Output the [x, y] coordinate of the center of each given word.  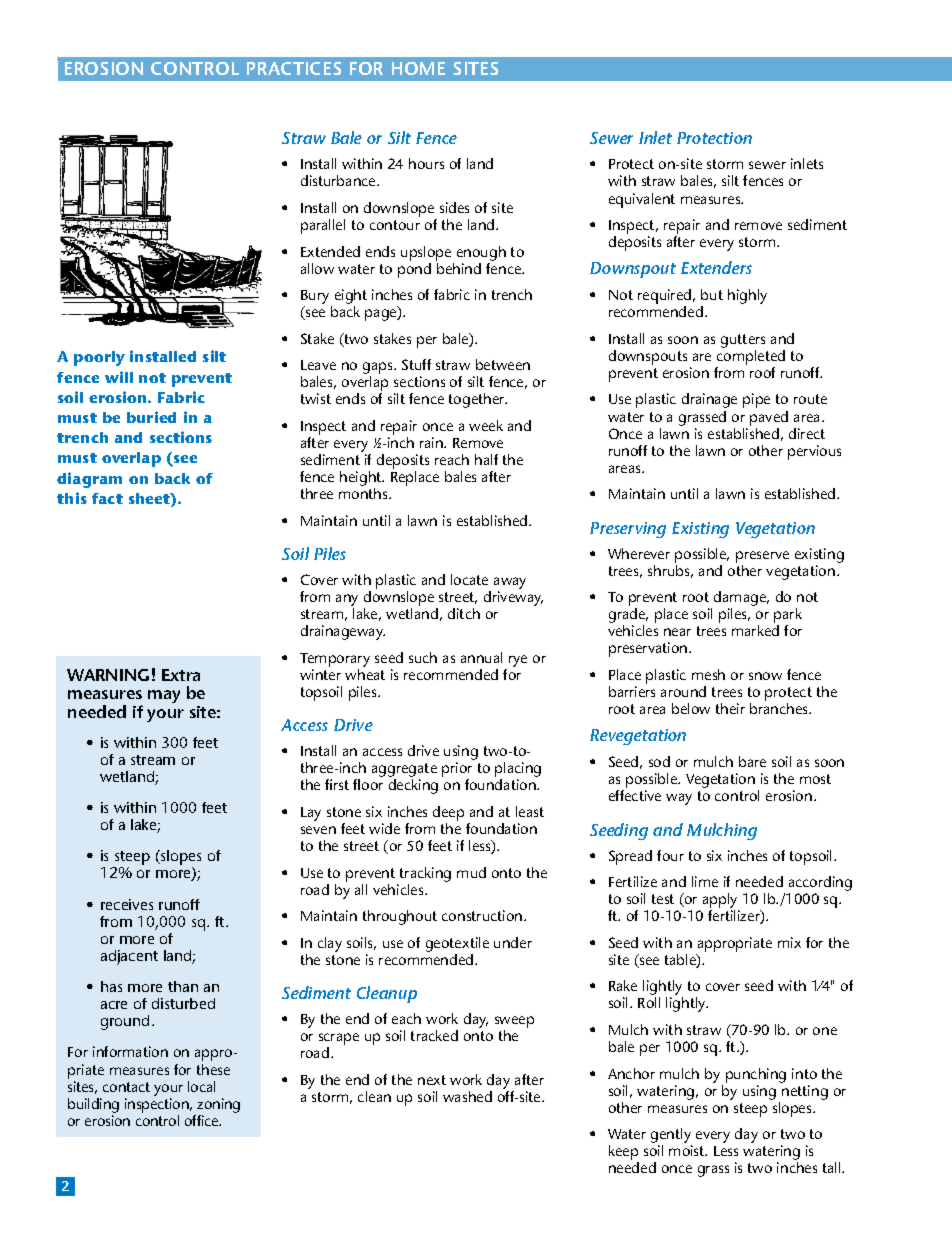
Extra [181, 675]
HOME [418, 68]
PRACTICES [294, 68]
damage [741, 600]
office [203, 1120]
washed [467, 1096]
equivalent [642, 200]
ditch [464, 613]
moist [688, 1150]
